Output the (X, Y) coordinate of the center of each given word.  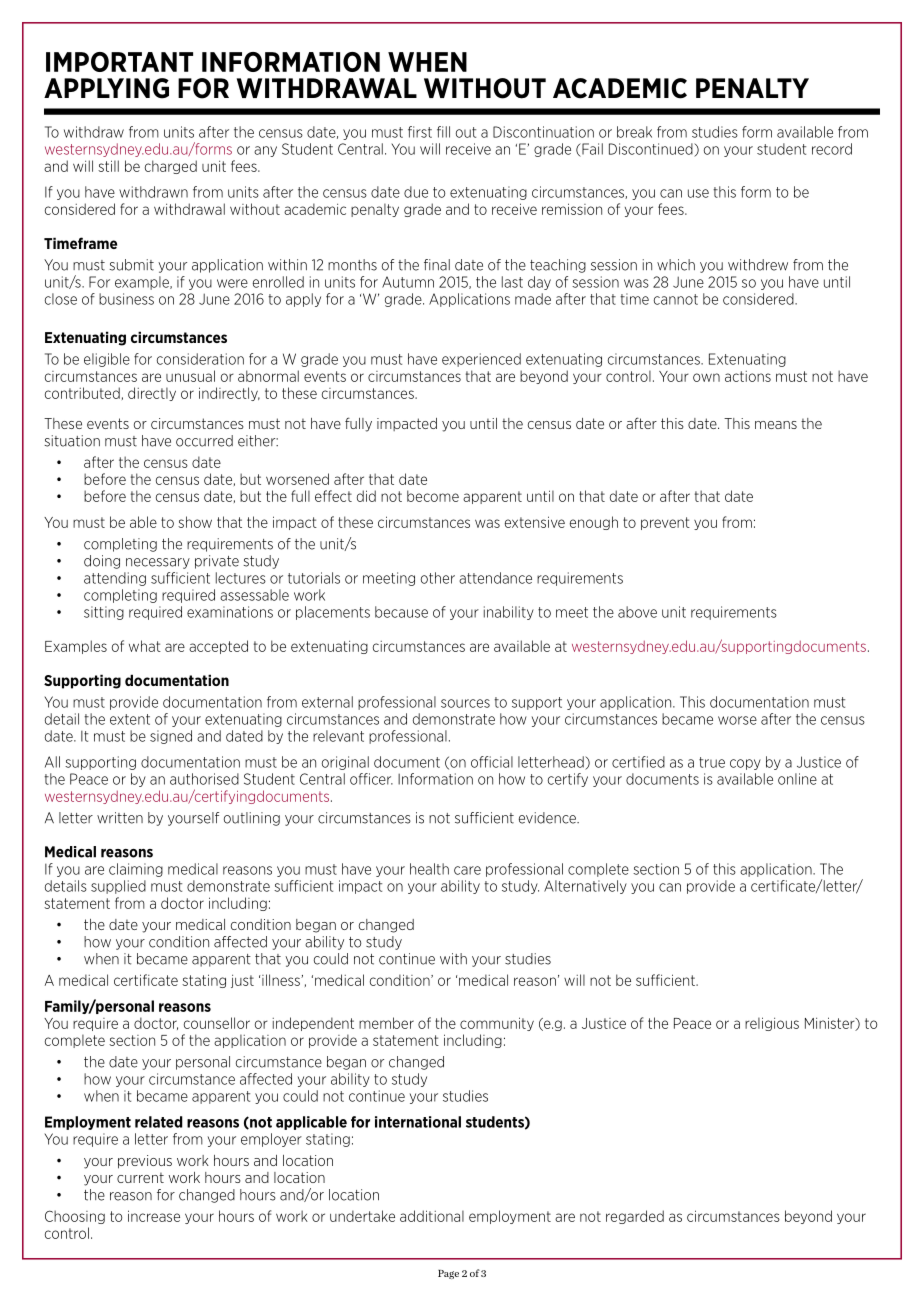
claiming (136, 870)
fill (443, 132)
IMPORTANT (119, 62)
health (429, 869)
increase (154, 1216)
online (797, 779)
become (433, 496)
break (634, 132)
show (195, 522)
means (776, 425)
